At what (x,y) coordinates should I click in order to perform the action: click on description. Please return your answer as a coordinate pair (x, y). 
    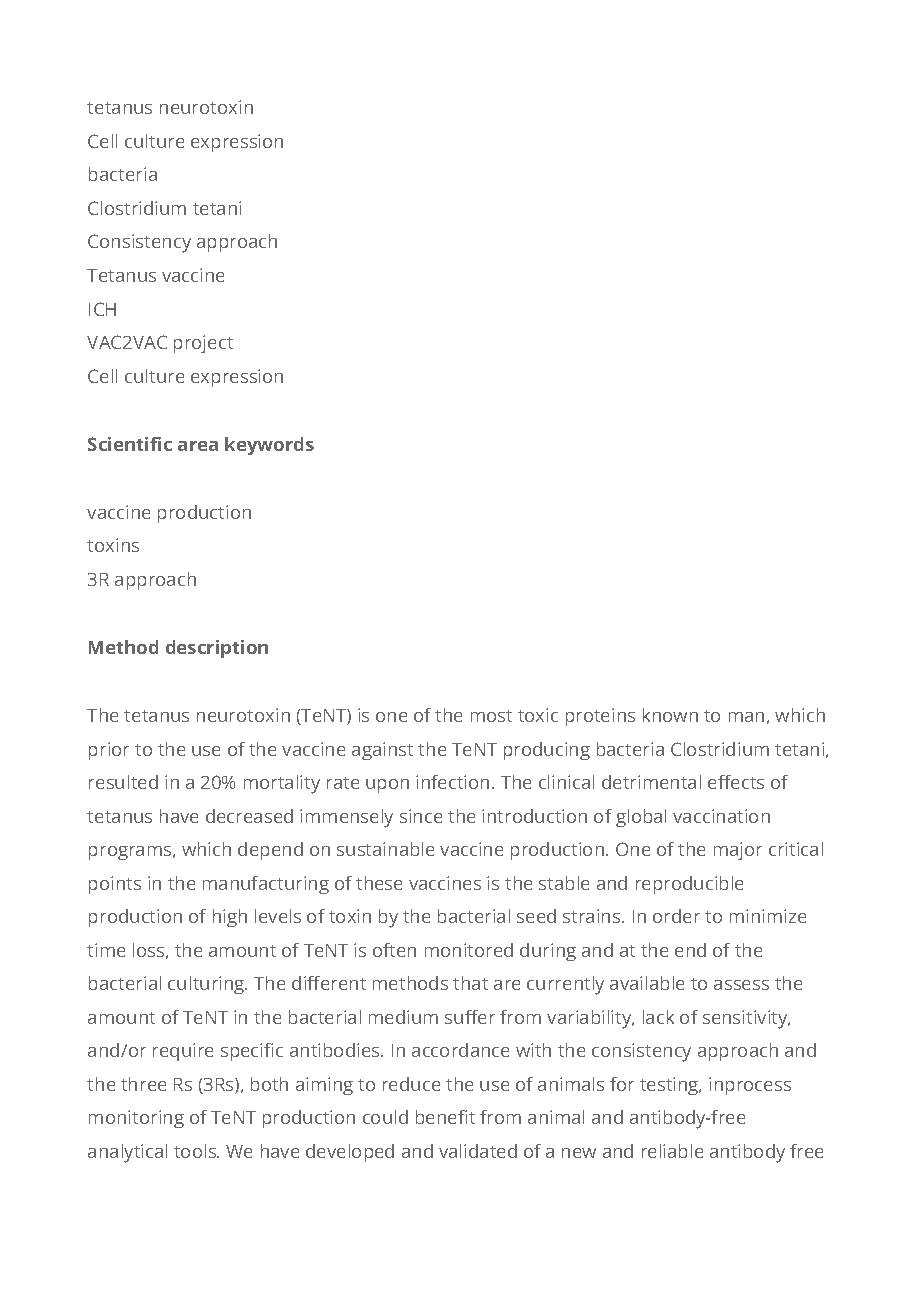
    Looking at the image, I should click on (217, 649).
